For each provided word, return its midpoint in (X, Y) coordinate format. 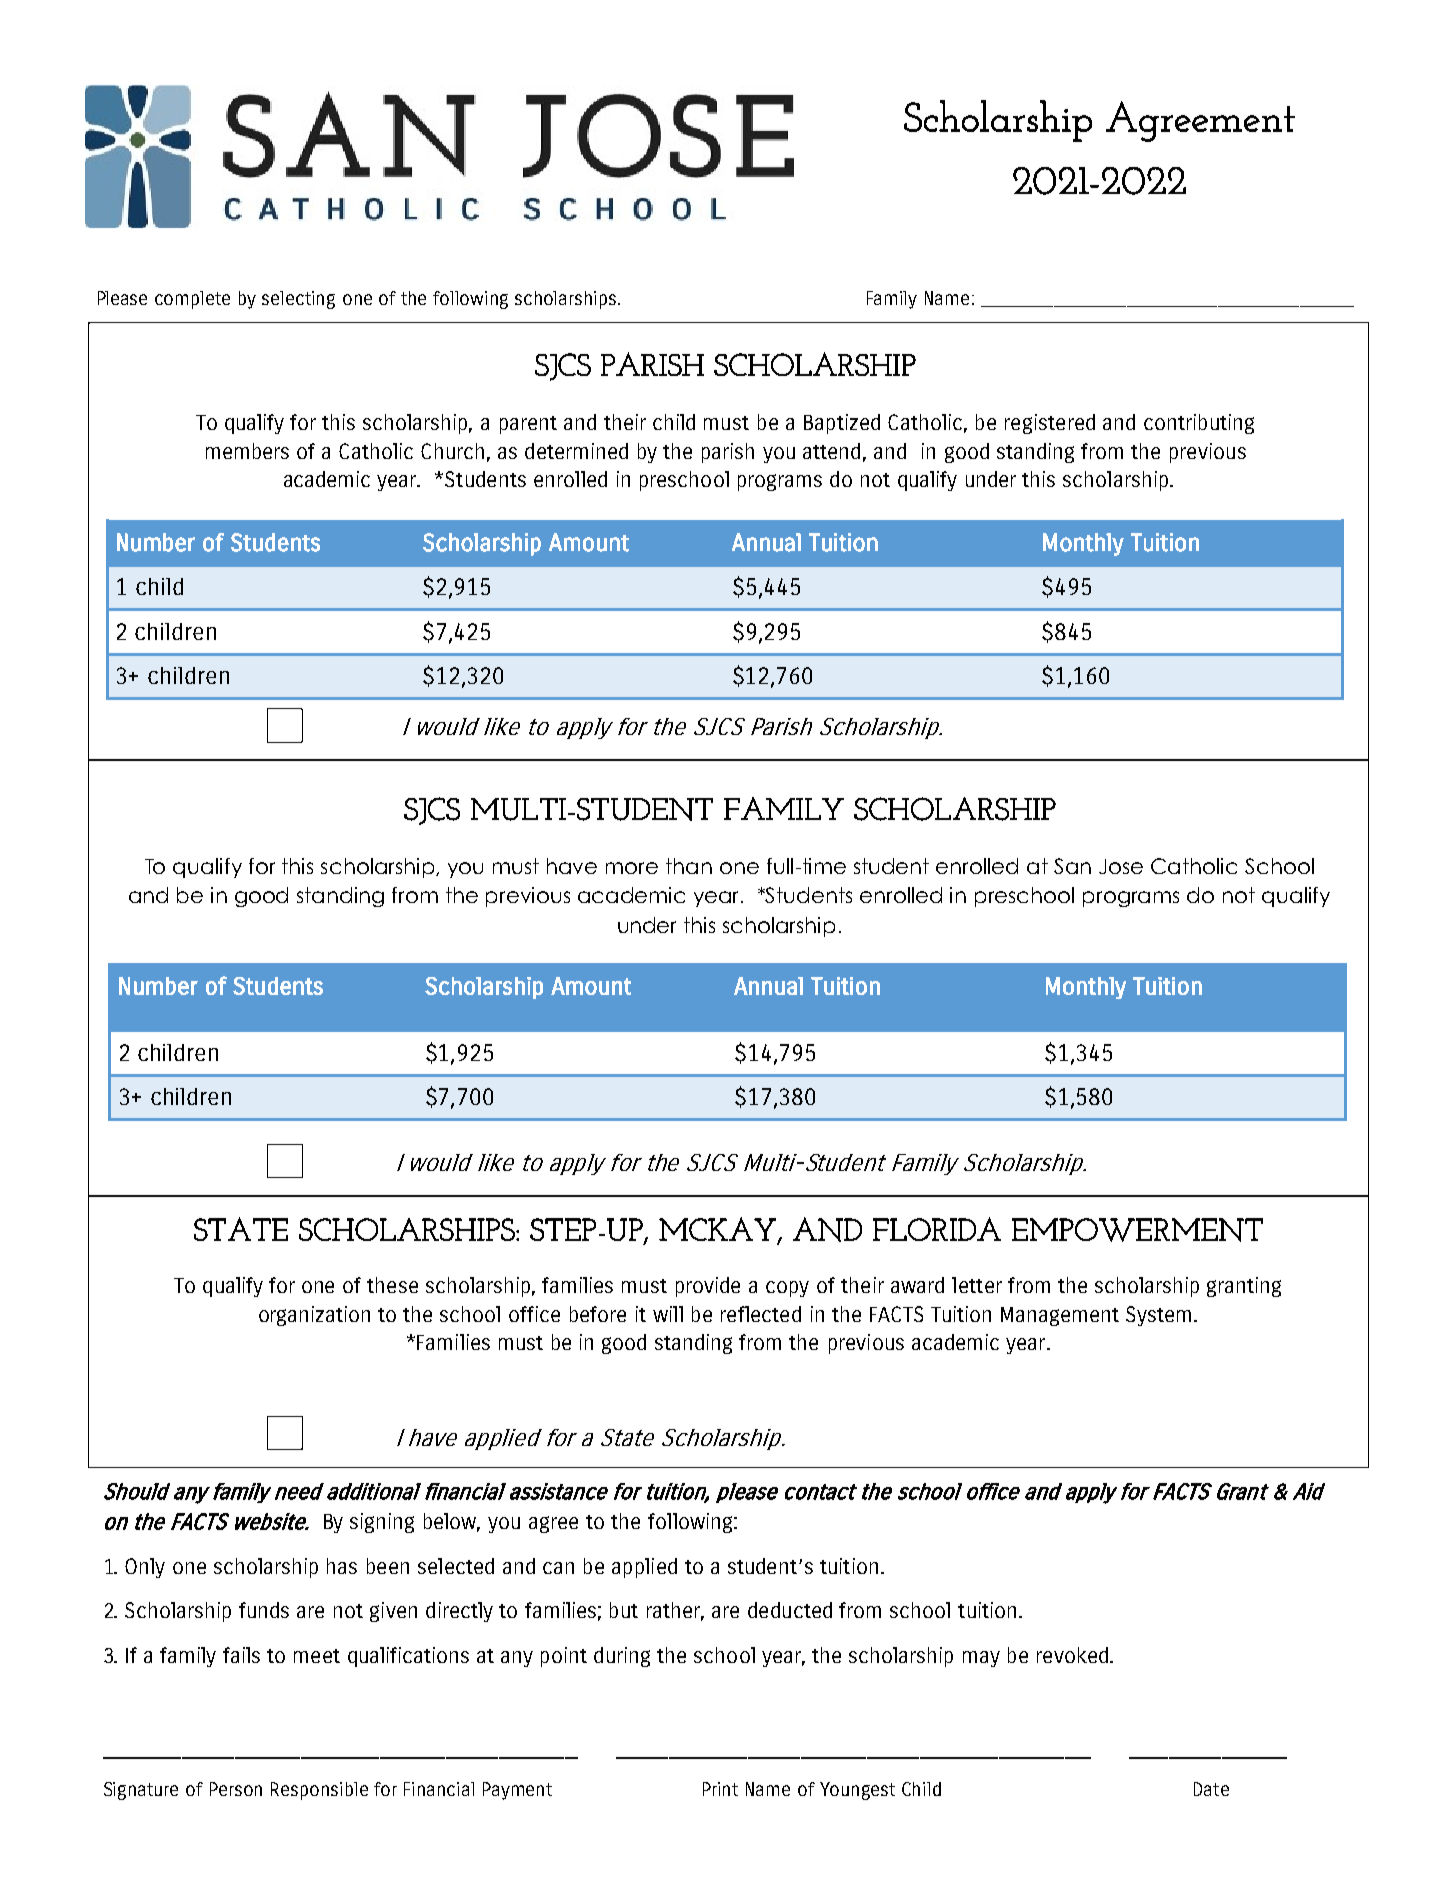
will (668, 1314)
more (632, 868)
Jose (1121, 866)
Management (1060, 1316)
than (689, 866)
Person (236, 1789)
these (392, 1285)
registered (1050, 424)
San (1072, 866)
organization (314, 1316)
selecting (298, 300)
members (247, 451)
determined (576, 451)
